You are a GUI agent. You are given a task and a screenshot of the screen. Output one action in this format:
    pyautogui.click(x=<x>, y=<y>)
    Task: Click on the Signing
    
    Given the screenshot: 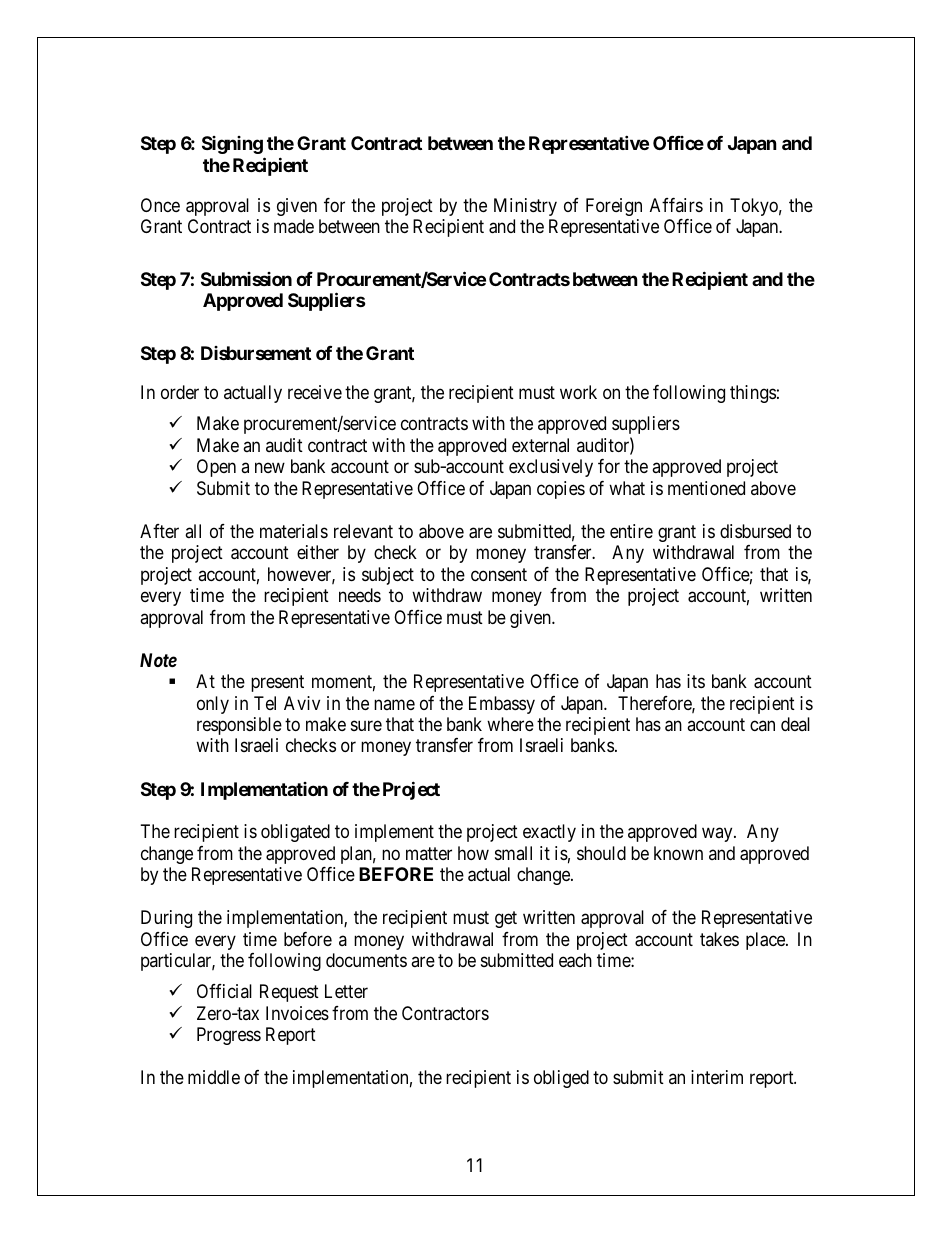 What is the action you would take?
    pyautogui.click(x=232, y=145)
